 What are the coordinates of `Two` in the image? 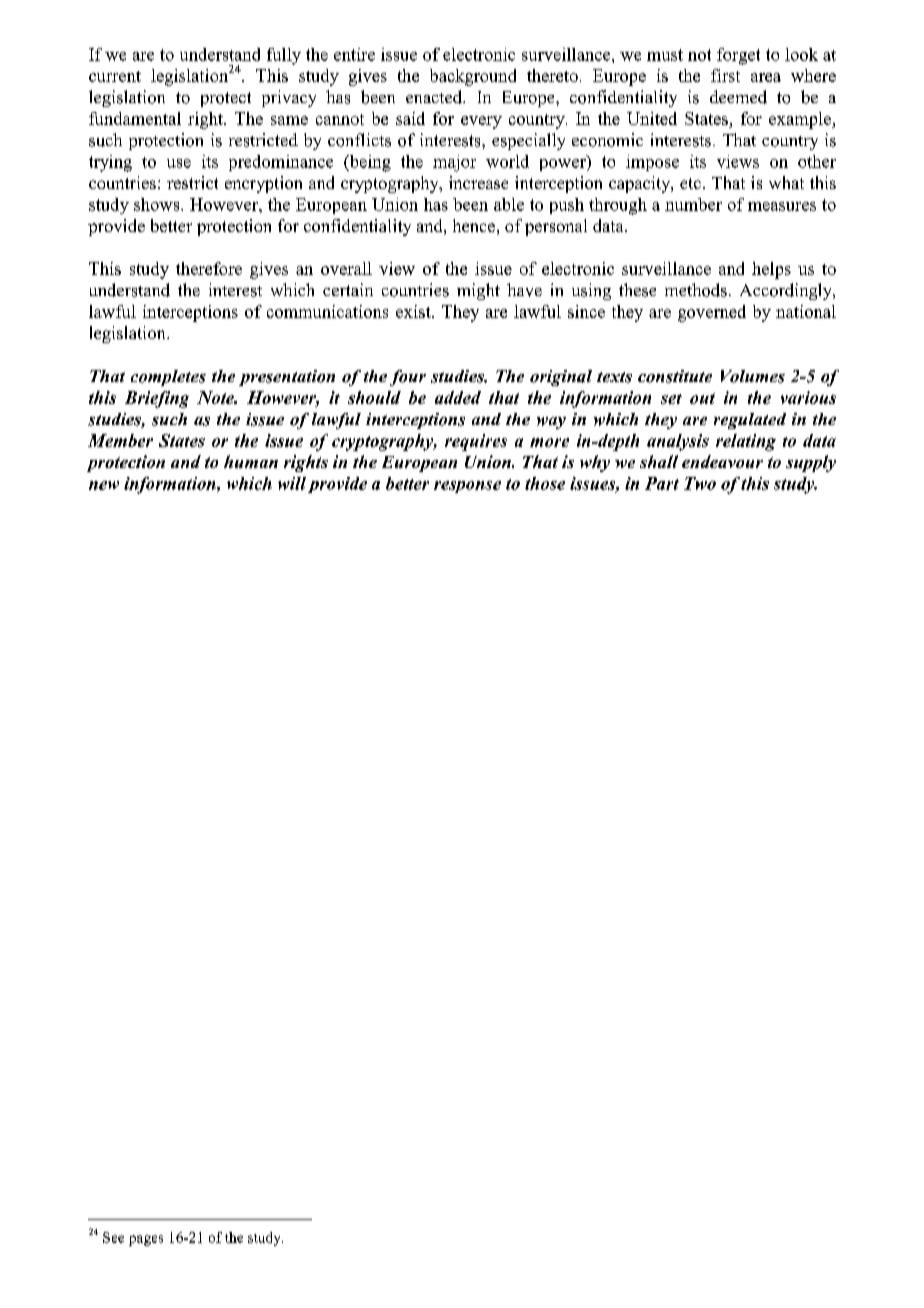 It's located at (700, 483).
